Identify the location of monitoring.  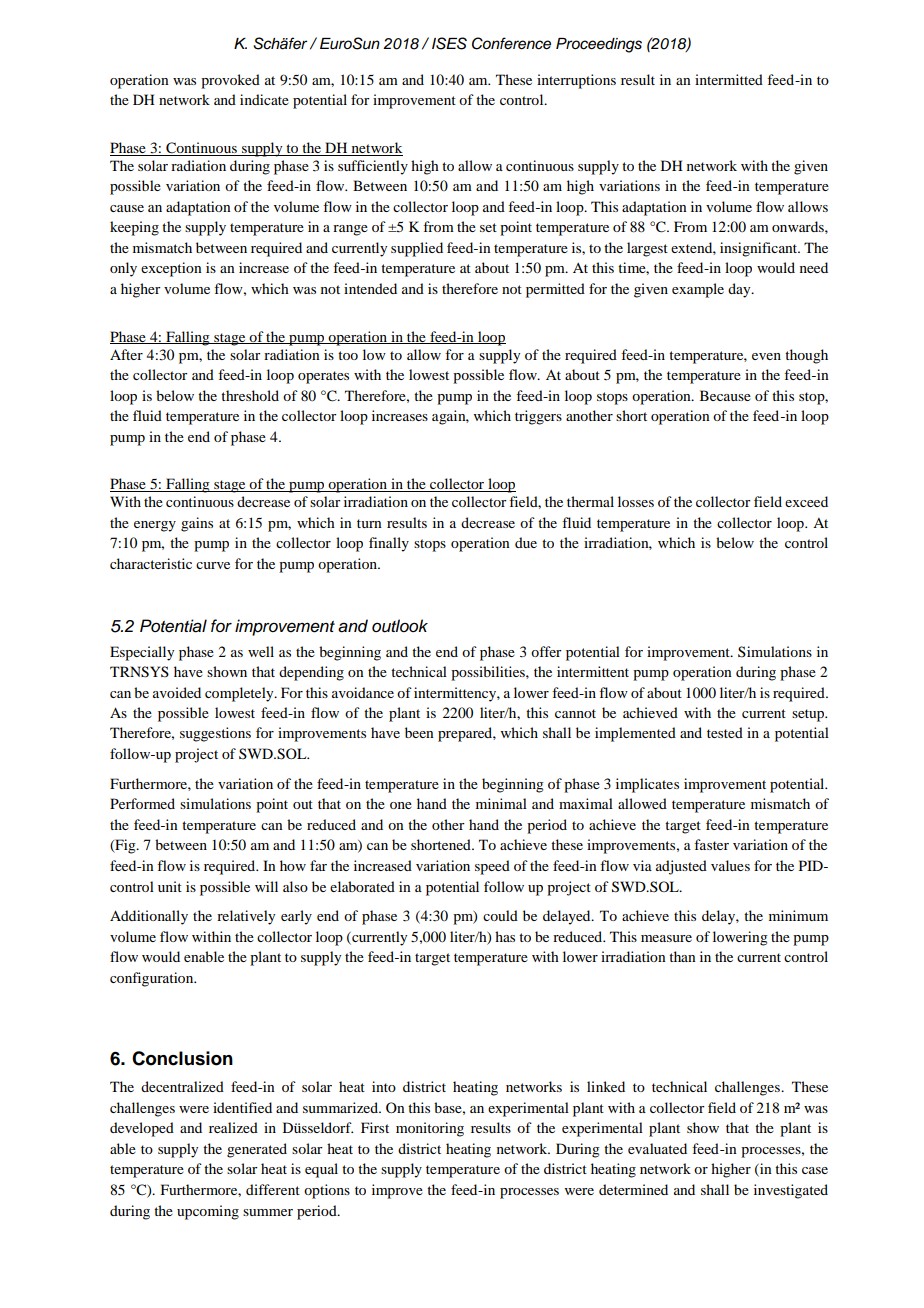
(430, 1129).
